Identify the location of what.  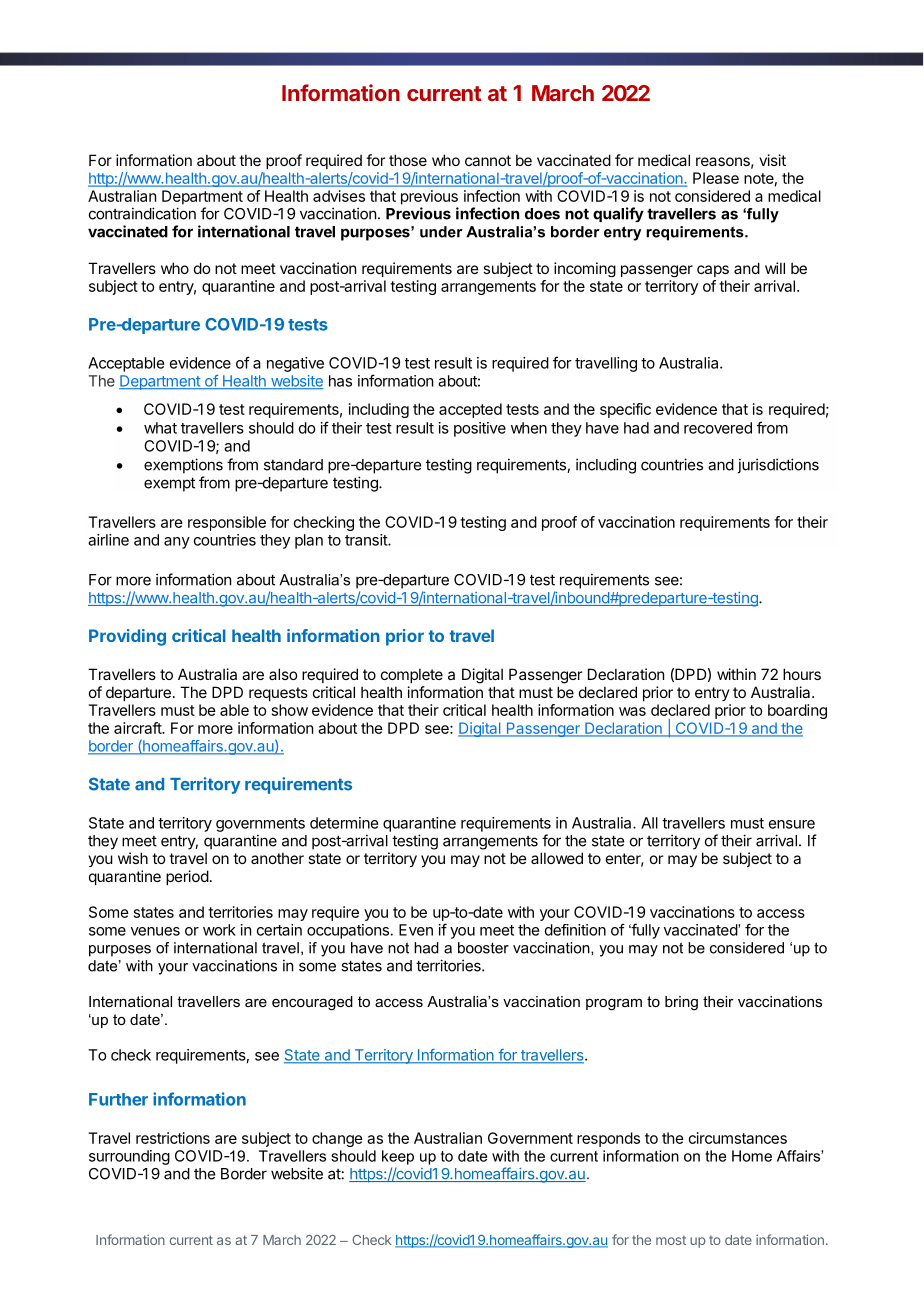
(160, 428).
